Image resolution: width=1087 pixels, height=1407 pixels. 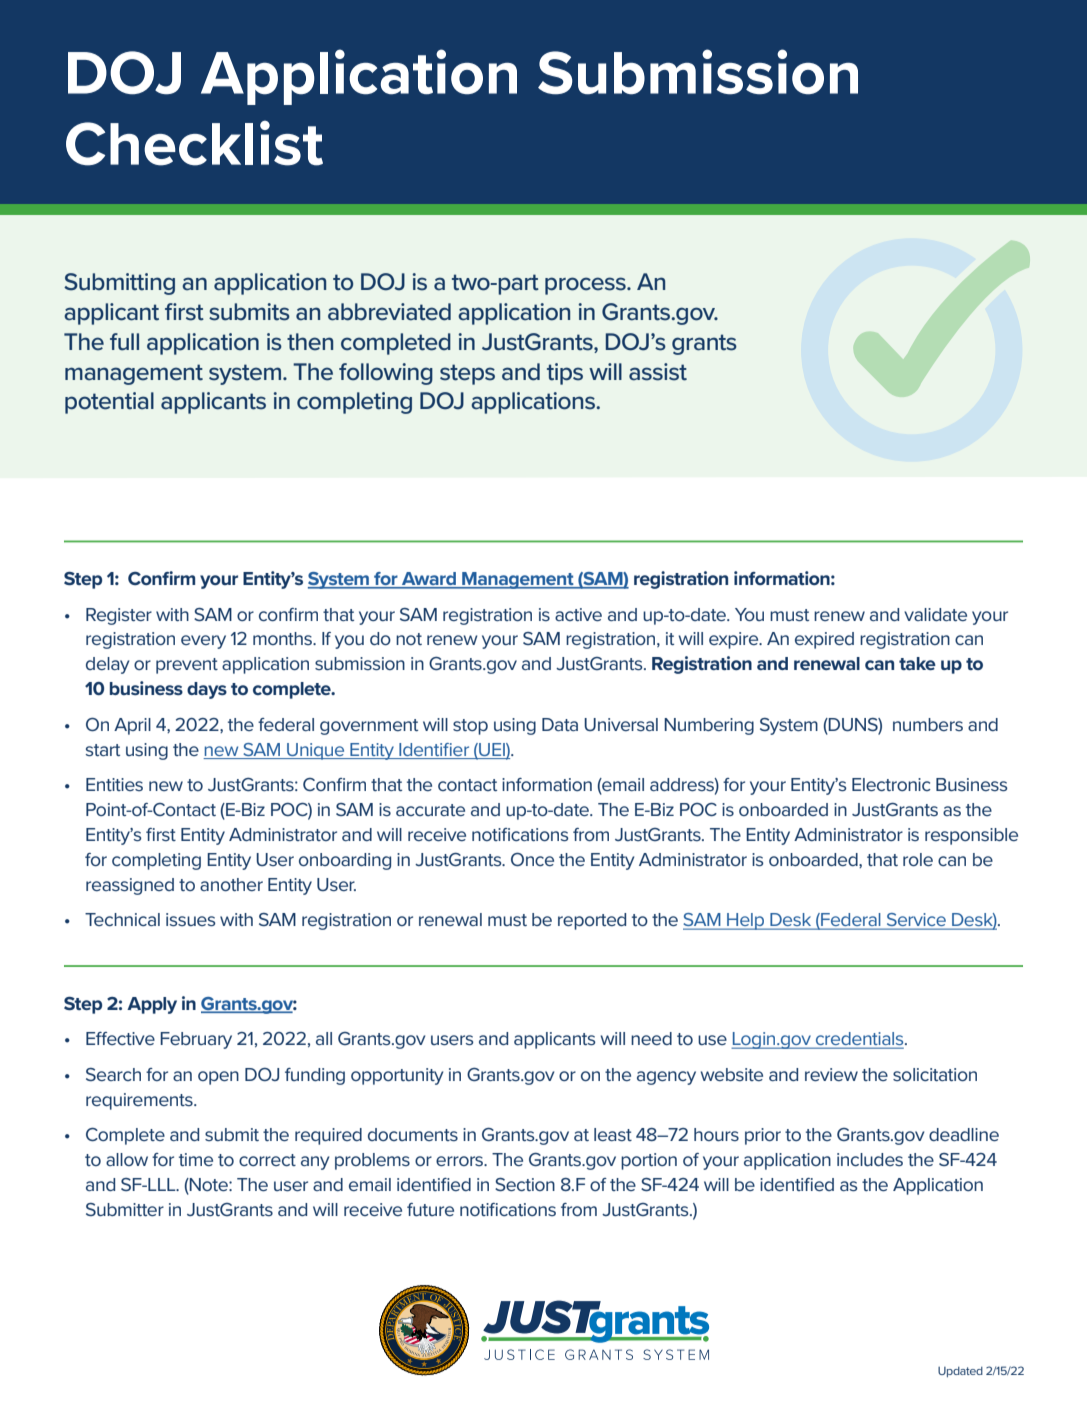 I want to click on take, so click(x=917, y=663).
